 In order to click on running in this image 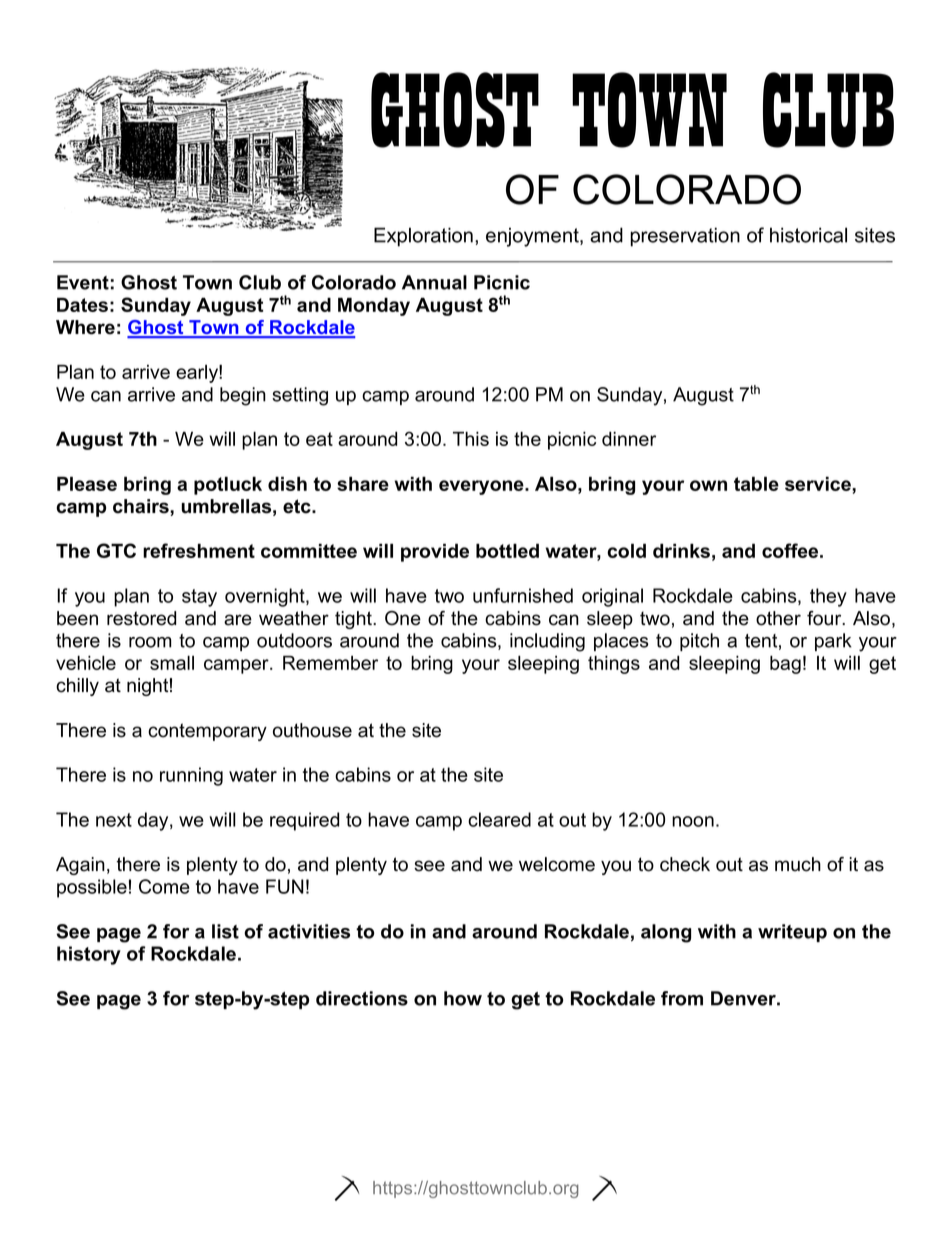, I will do `click(191, 776)`.
